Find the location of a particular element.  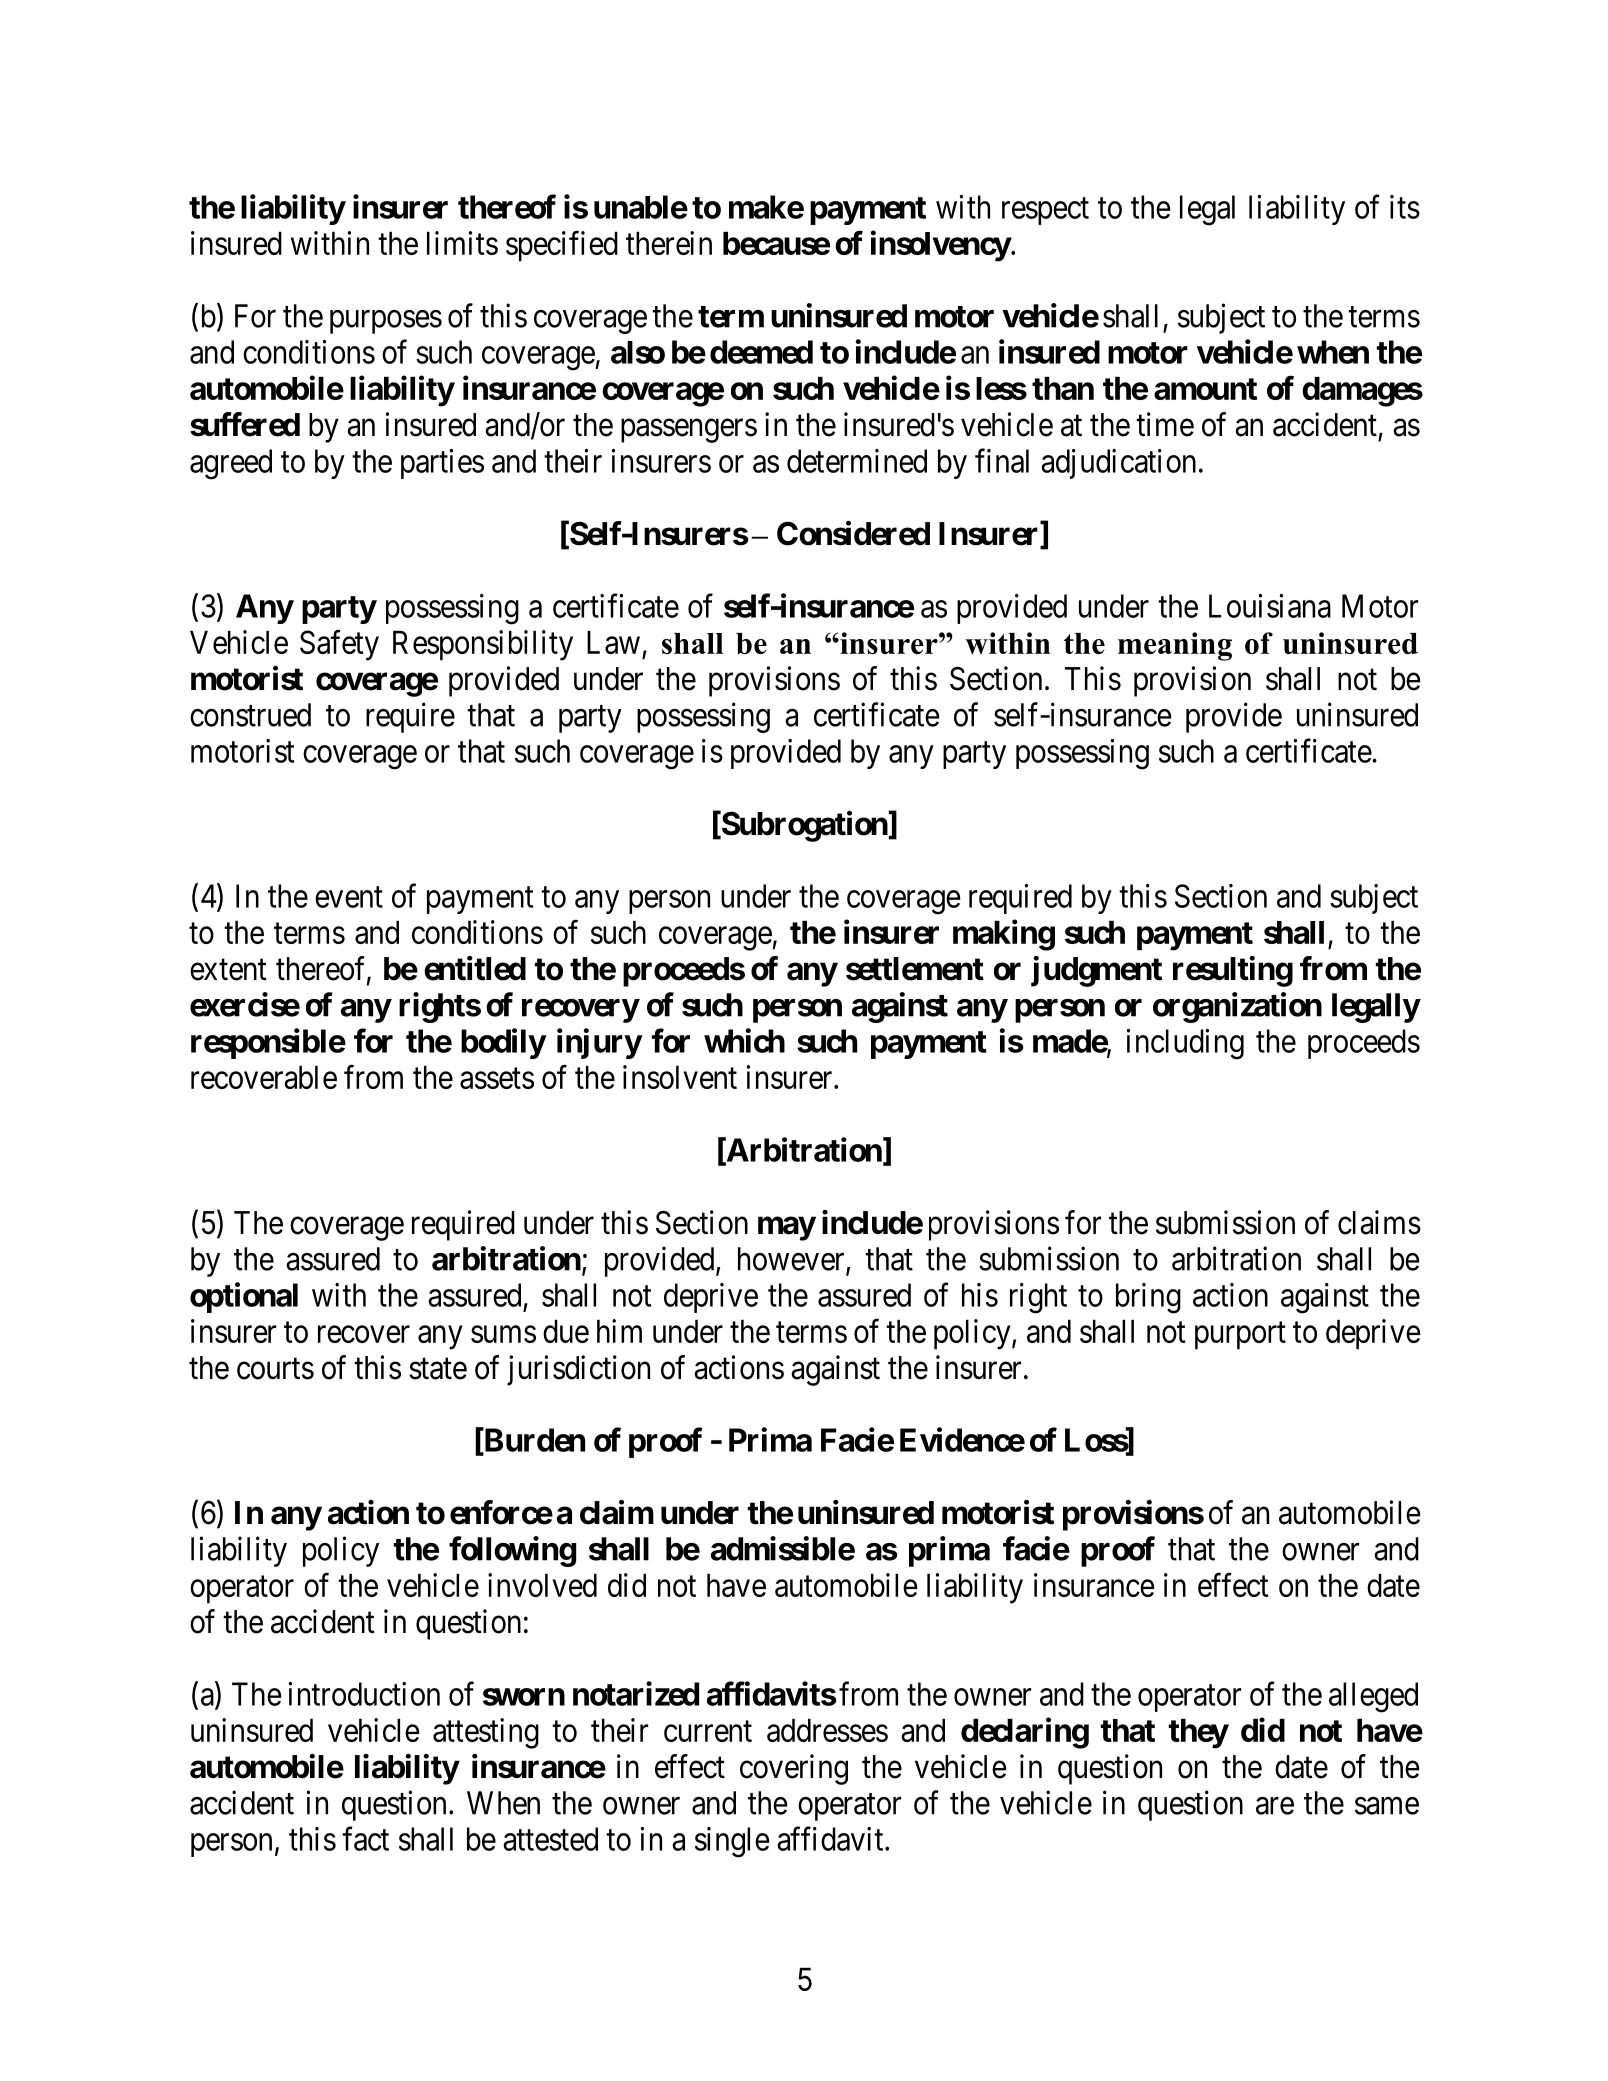

fact is located at coordinates (365, 1838).
